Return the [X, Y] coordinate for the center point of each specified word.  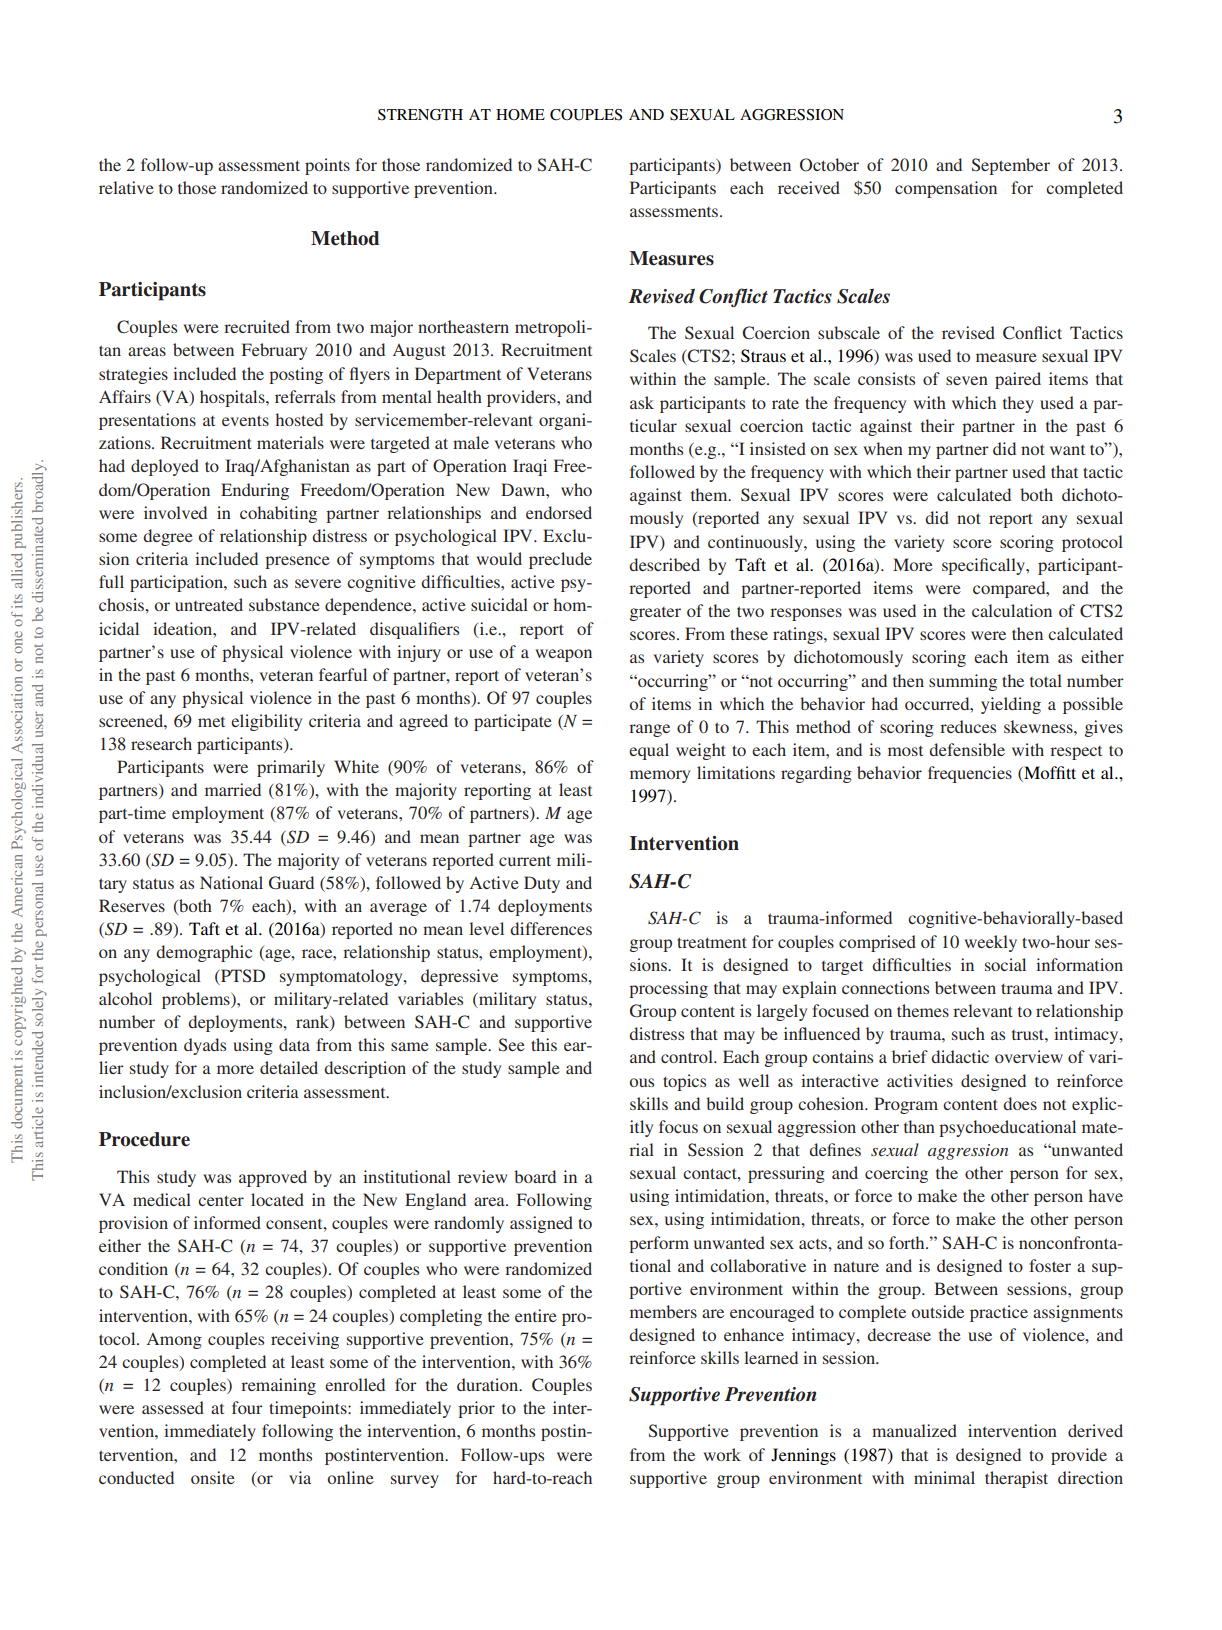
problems [197, 1000]
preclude [560, 560]
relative [126, 187]
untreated [209, 604]
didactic [960, 1056]
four [247, 1407]
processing [668, 989]
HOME [520, 114]
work [722, 1454]
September [1011, 166]
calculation [1012, 610]
